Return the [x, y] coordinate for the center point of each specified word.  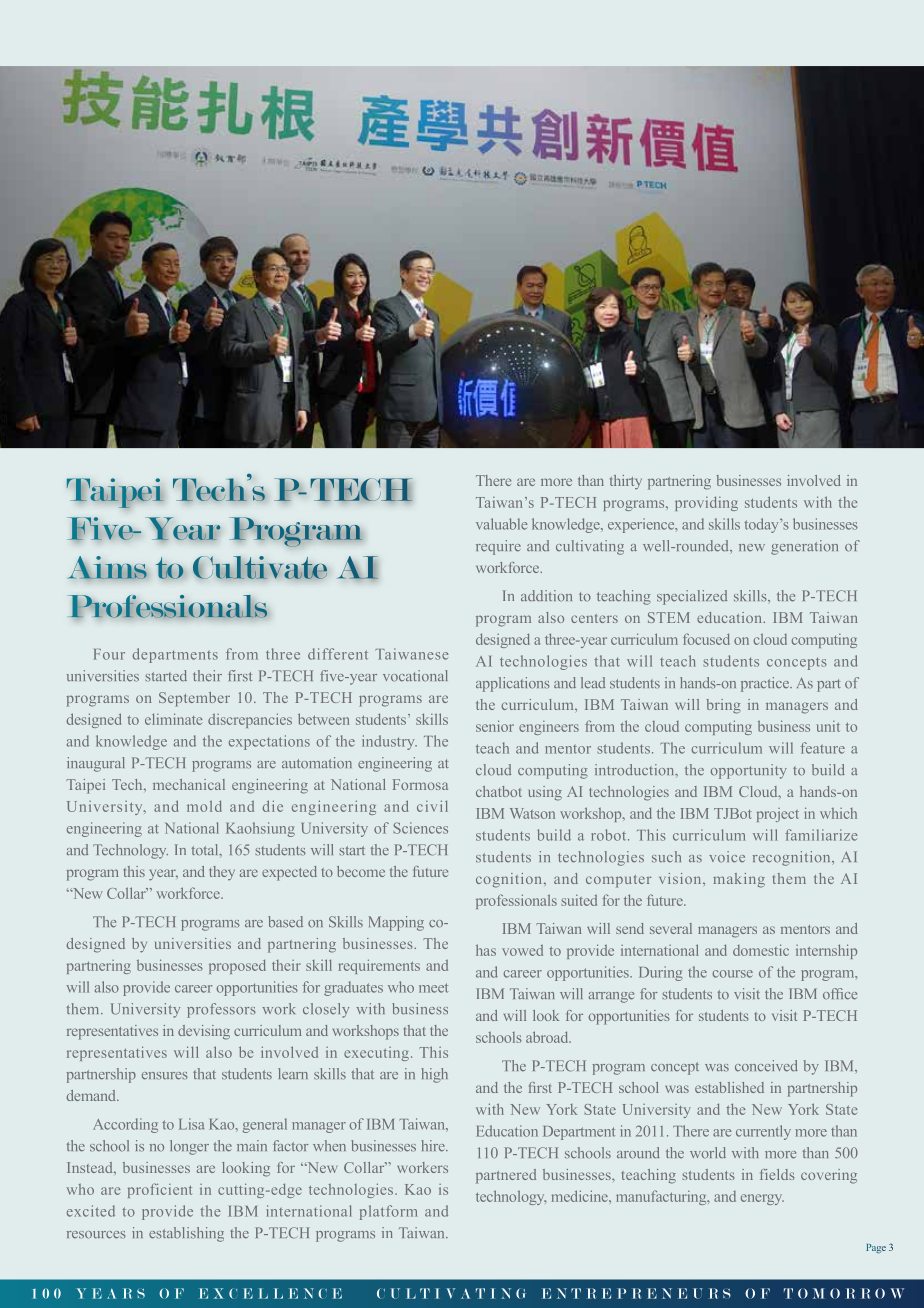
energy [762, 1199]
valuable [502, 524]
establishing [186, 1234]
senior [495, 726]
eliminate [173, 719]
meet [433, 988]
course [732, 974]
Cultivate [260, 567]
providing [706, 503]
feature [823, 748]
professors [221, 1010]
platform [388, 1212]
